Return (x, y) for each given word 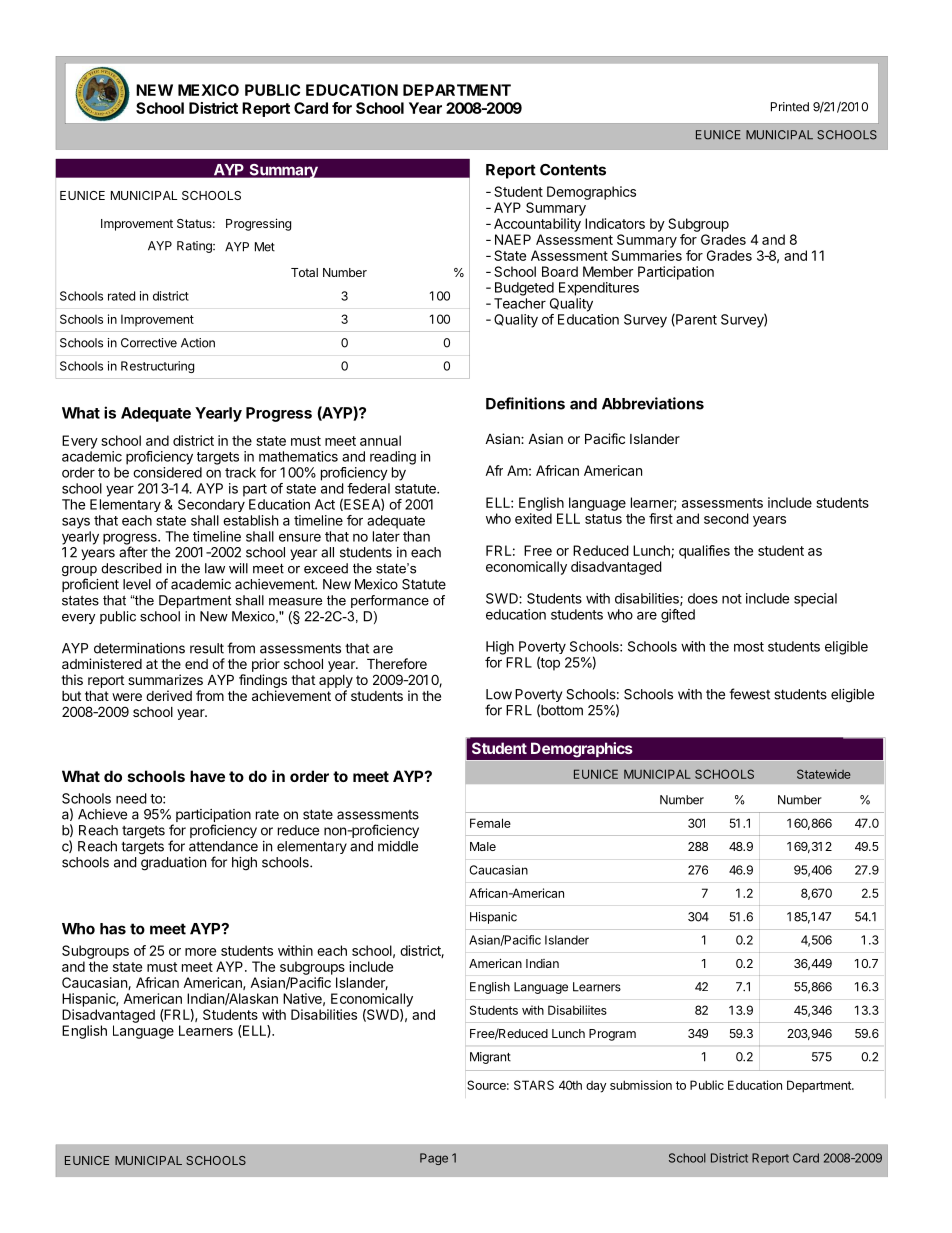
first (661, 518)
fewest (749, 694)
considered (167, 472)
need (131, 798)
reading (393, 458)
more (200, 952)
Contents (573, 170)
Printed (790, 107)
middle (398, 846)
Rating (195, 247)
